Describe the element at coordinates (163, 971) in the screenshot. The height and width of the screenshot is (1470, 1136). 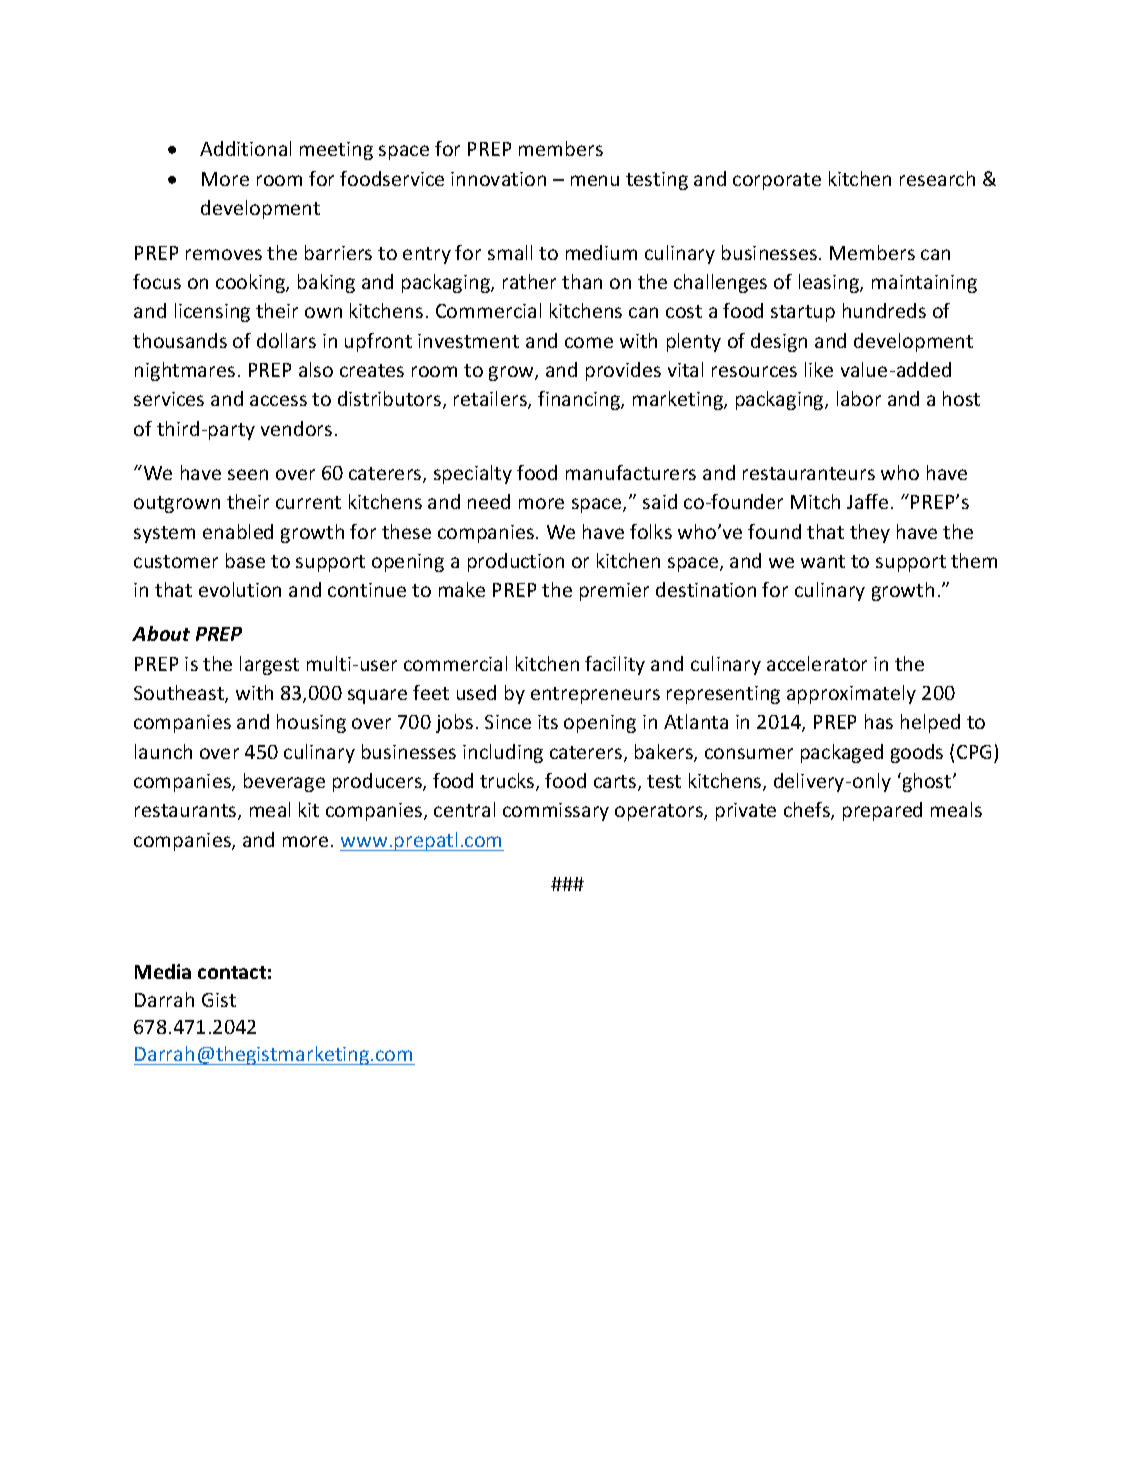
I see `Media` at that location.
